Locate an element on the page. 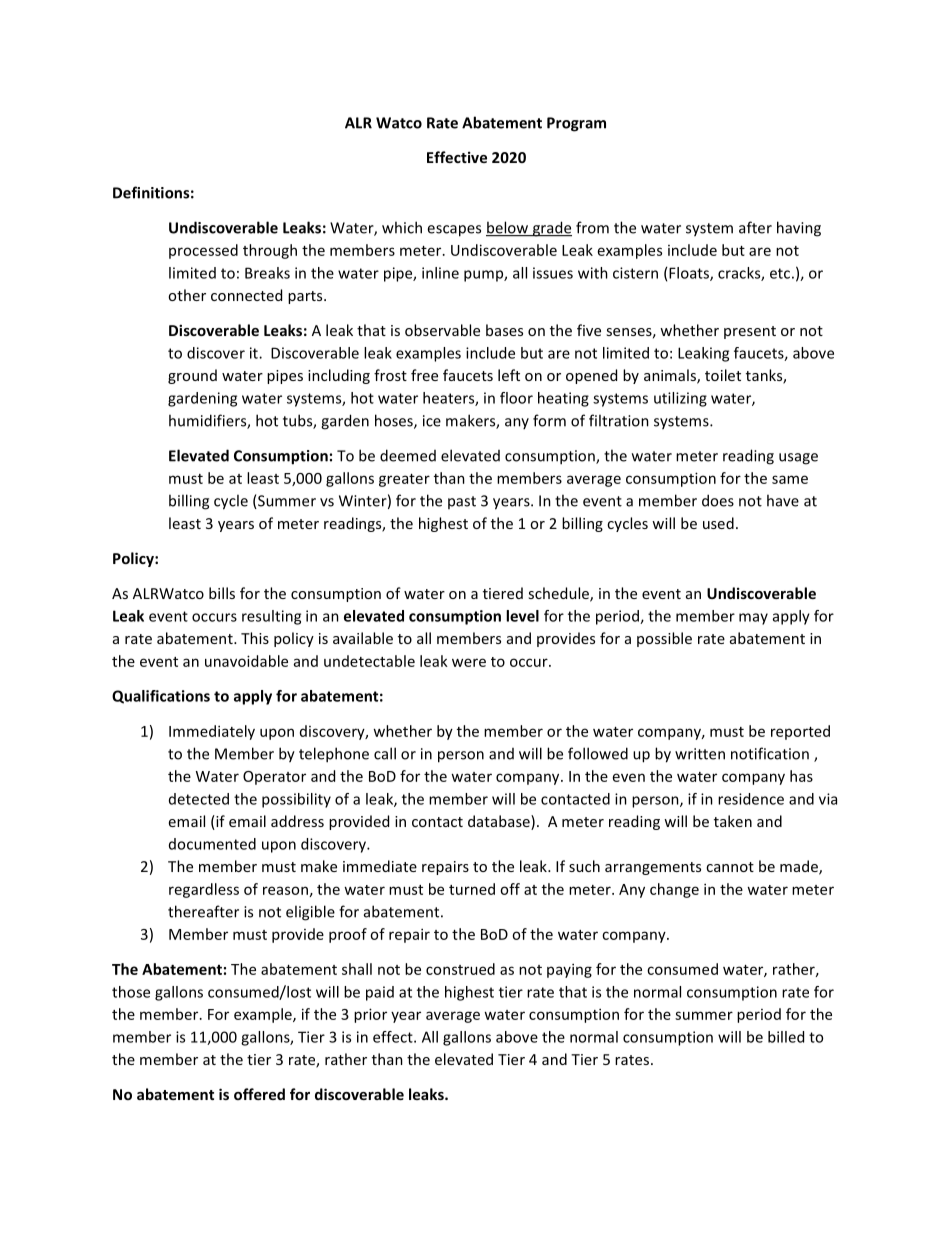 The width and height of the page is (952, 1233). database is located at coordinates (500, 822).
